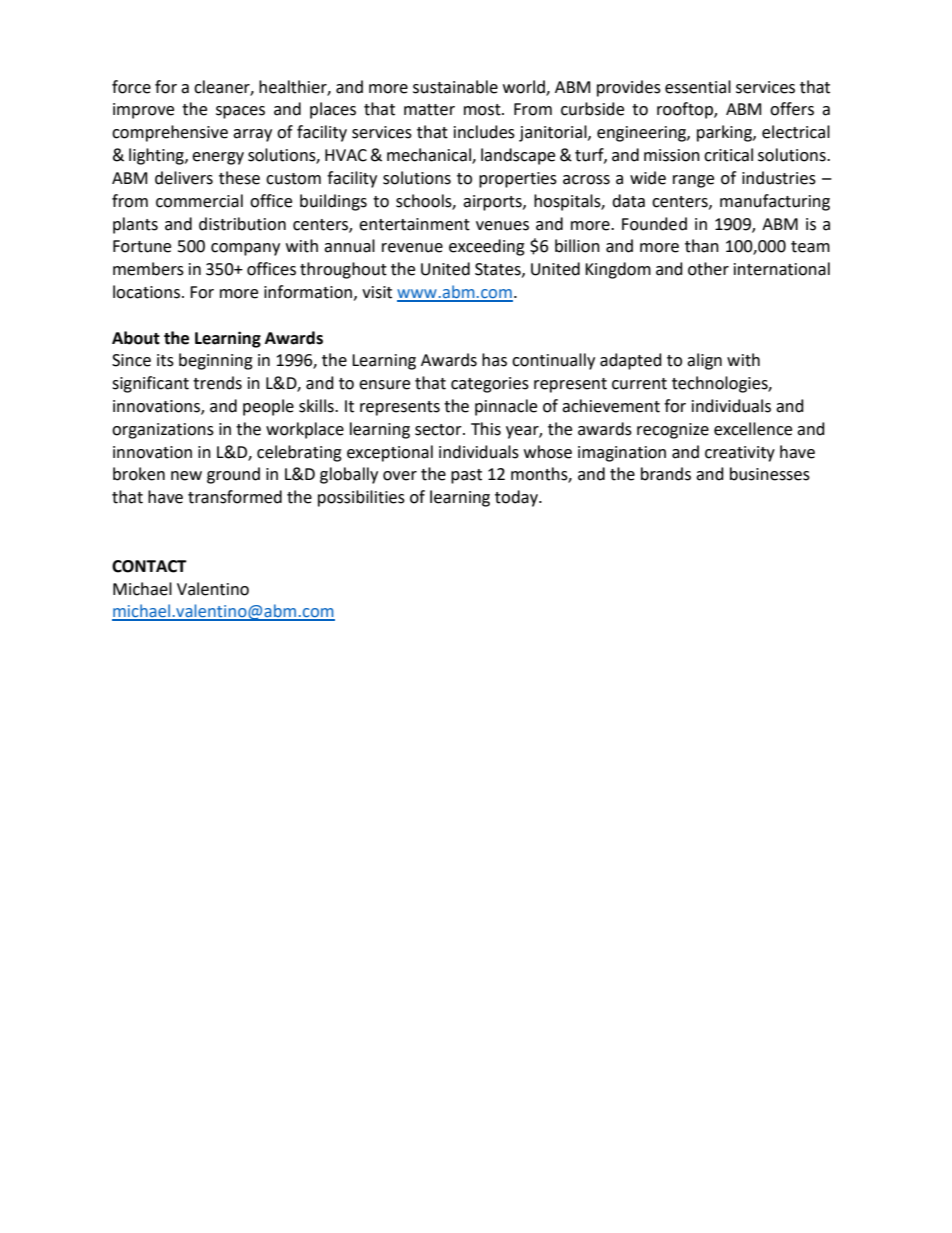 The image size is (952, 1233). I want to click on than, so click(702, 246).
